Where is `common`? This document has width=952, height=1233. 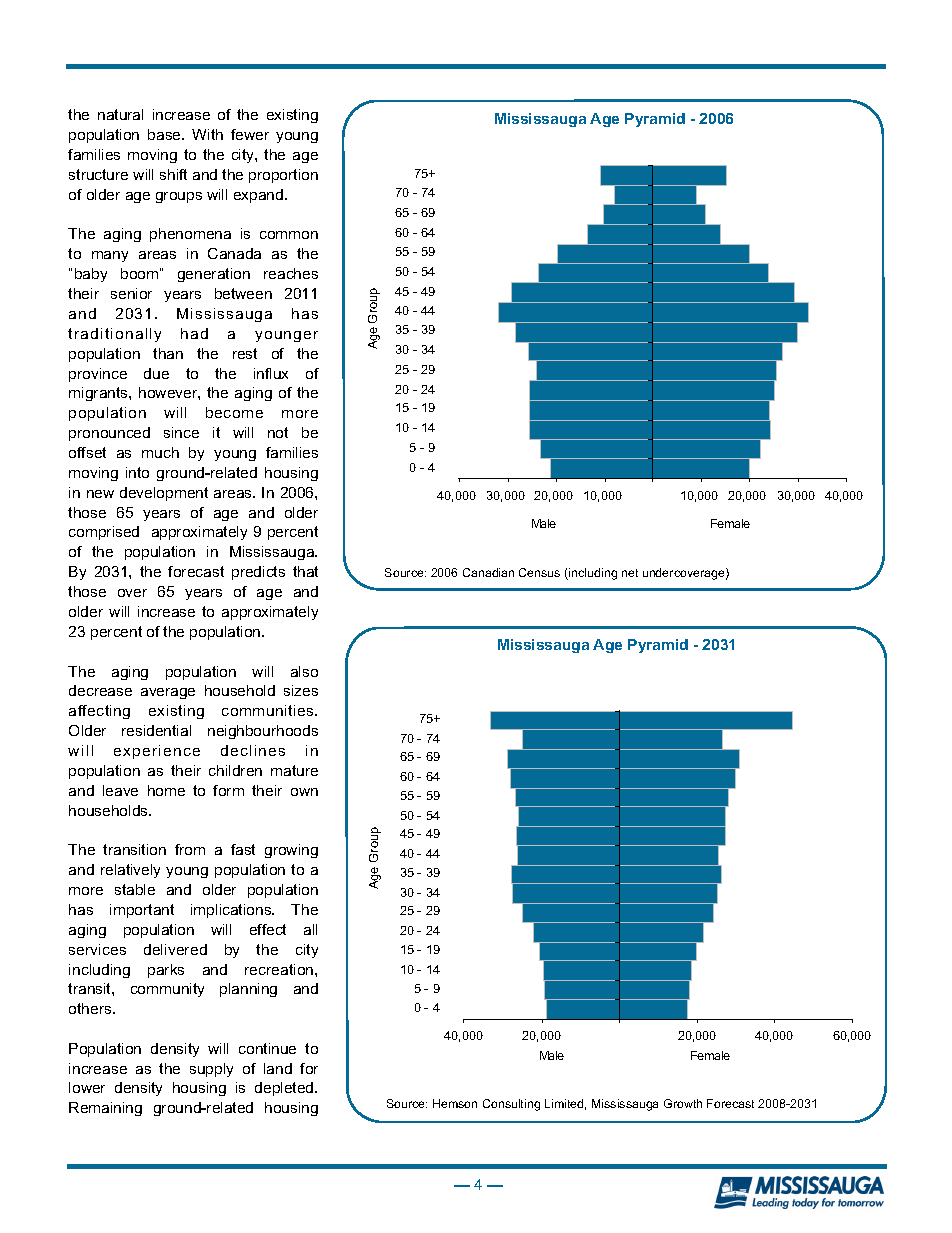
common is located at coordinates (289, 235).
